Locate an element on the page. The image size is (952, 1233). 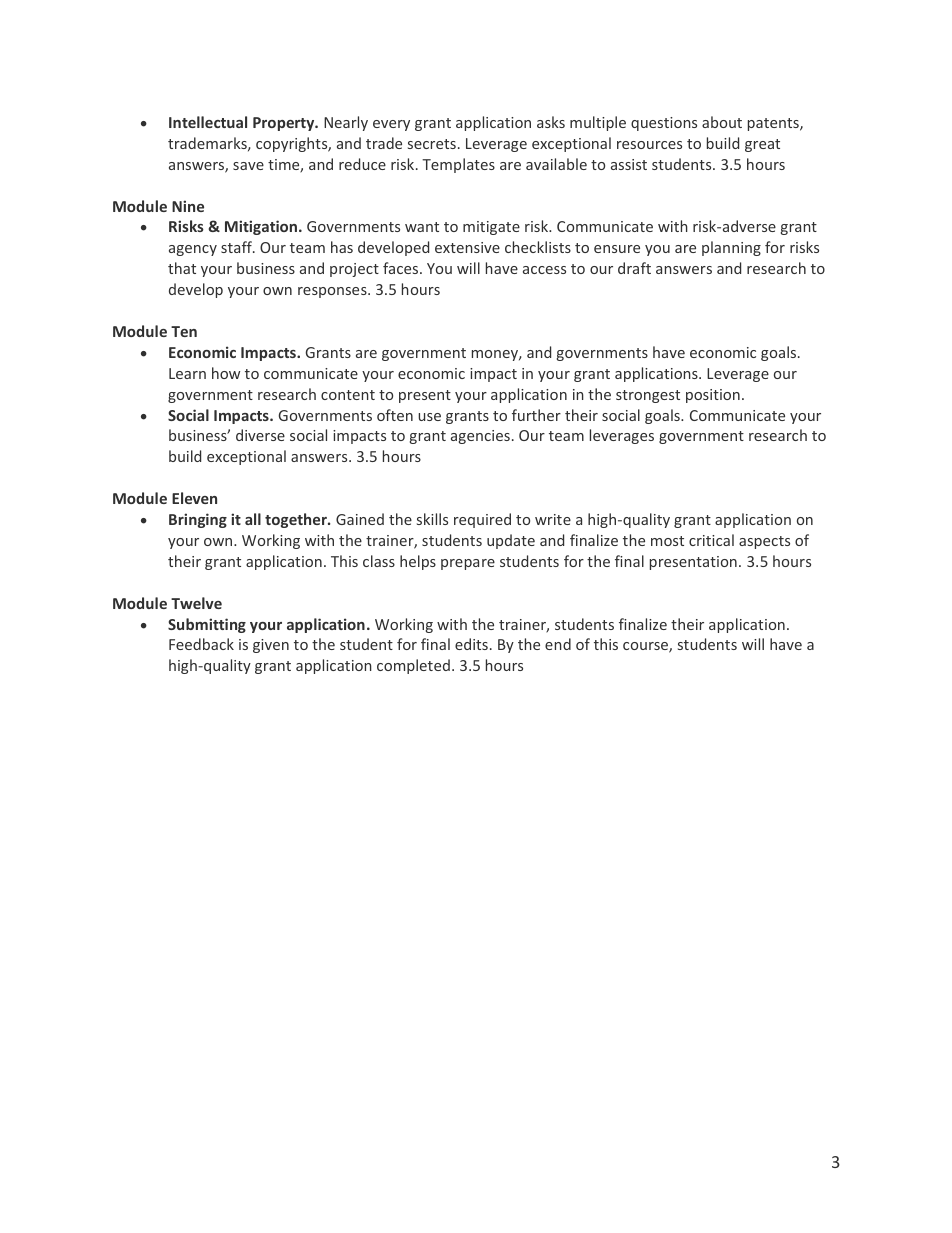
questions is located at coordinates (664, 124).
